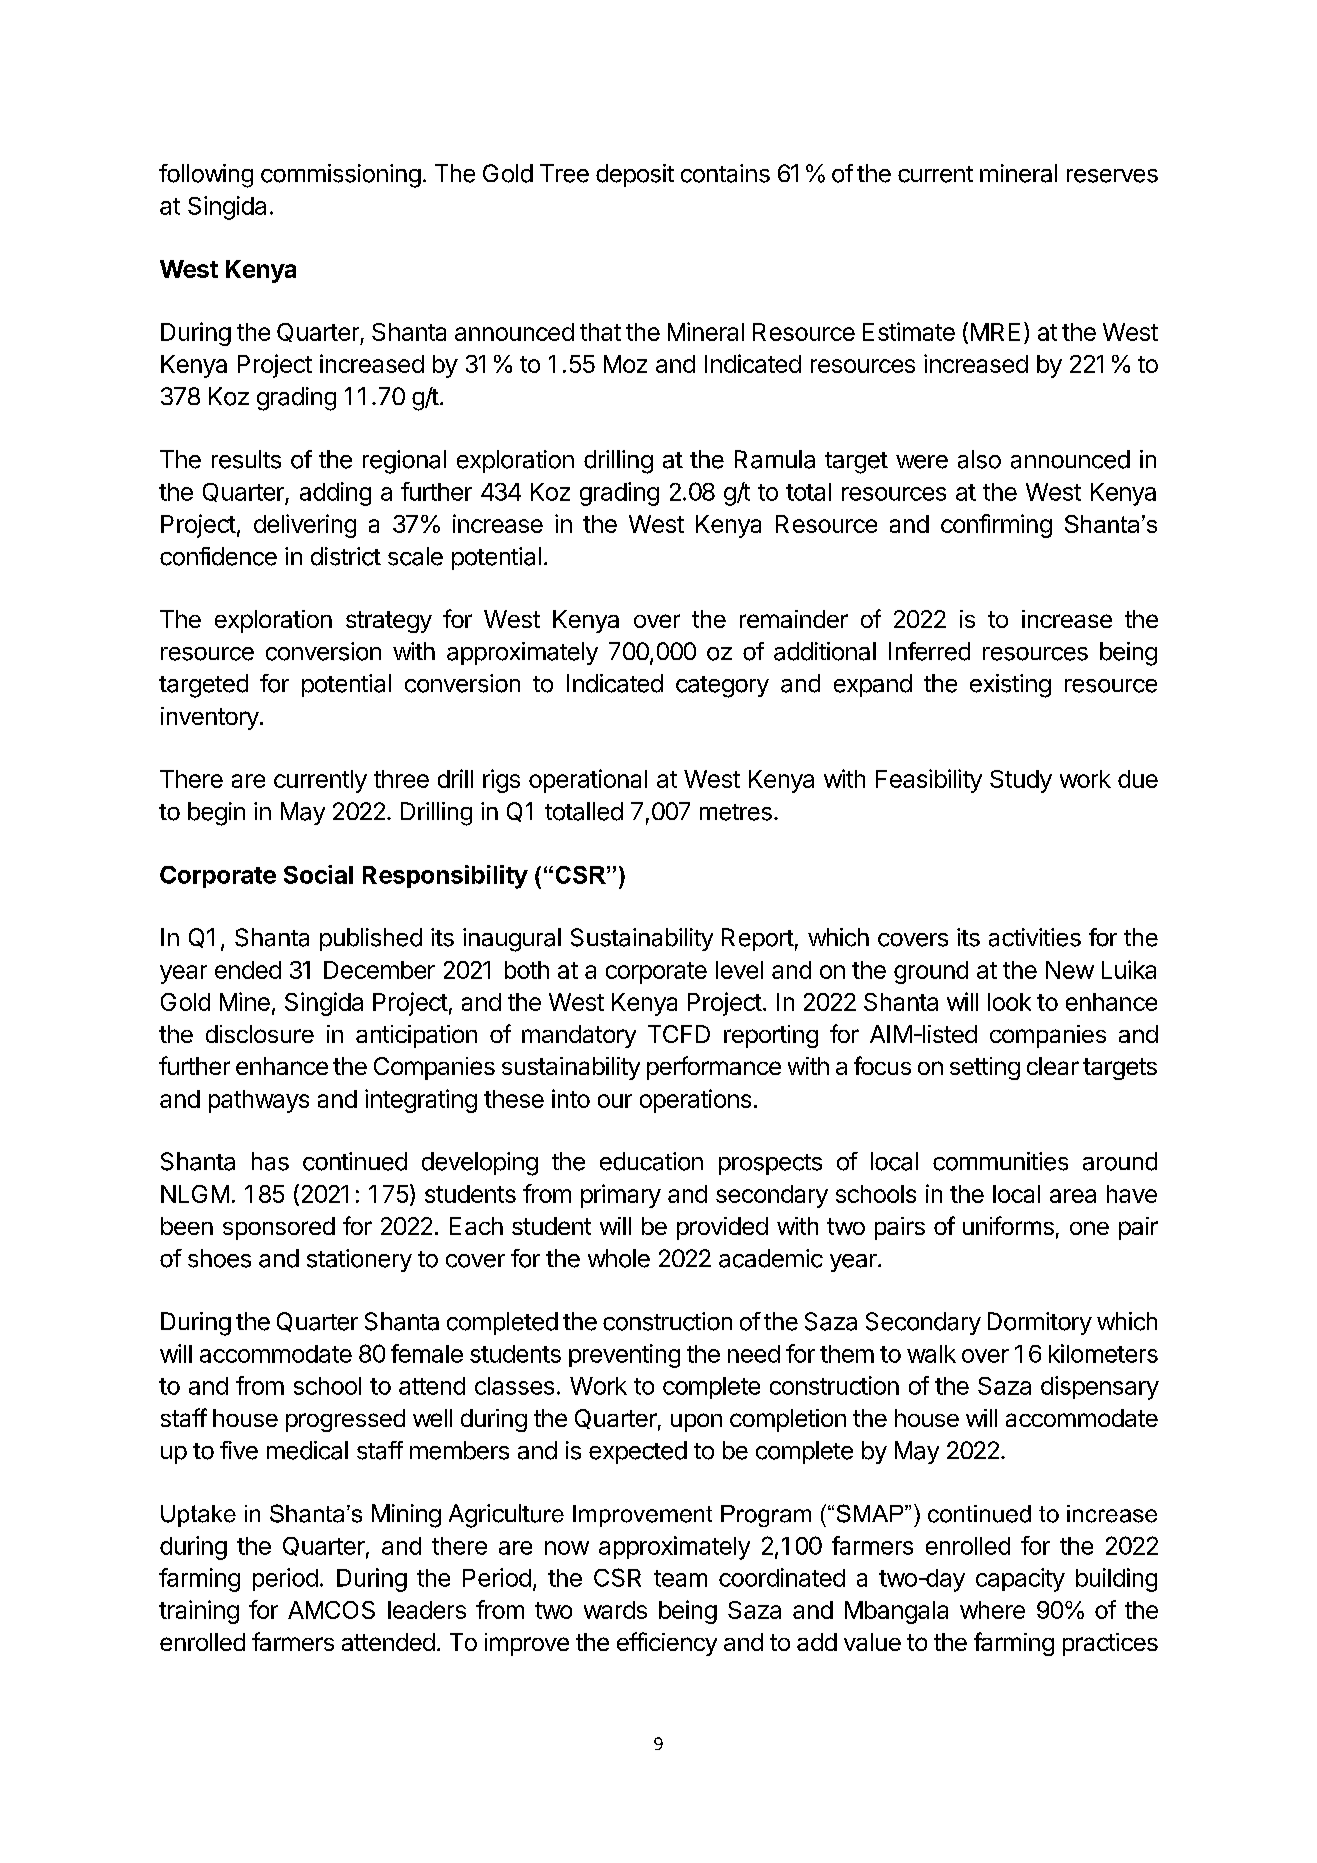 Image resolution: width=1317 pixels, height=1863 pixels. Describe the element at coordinates (199, 1612) in the image. I see `training` at that location.
